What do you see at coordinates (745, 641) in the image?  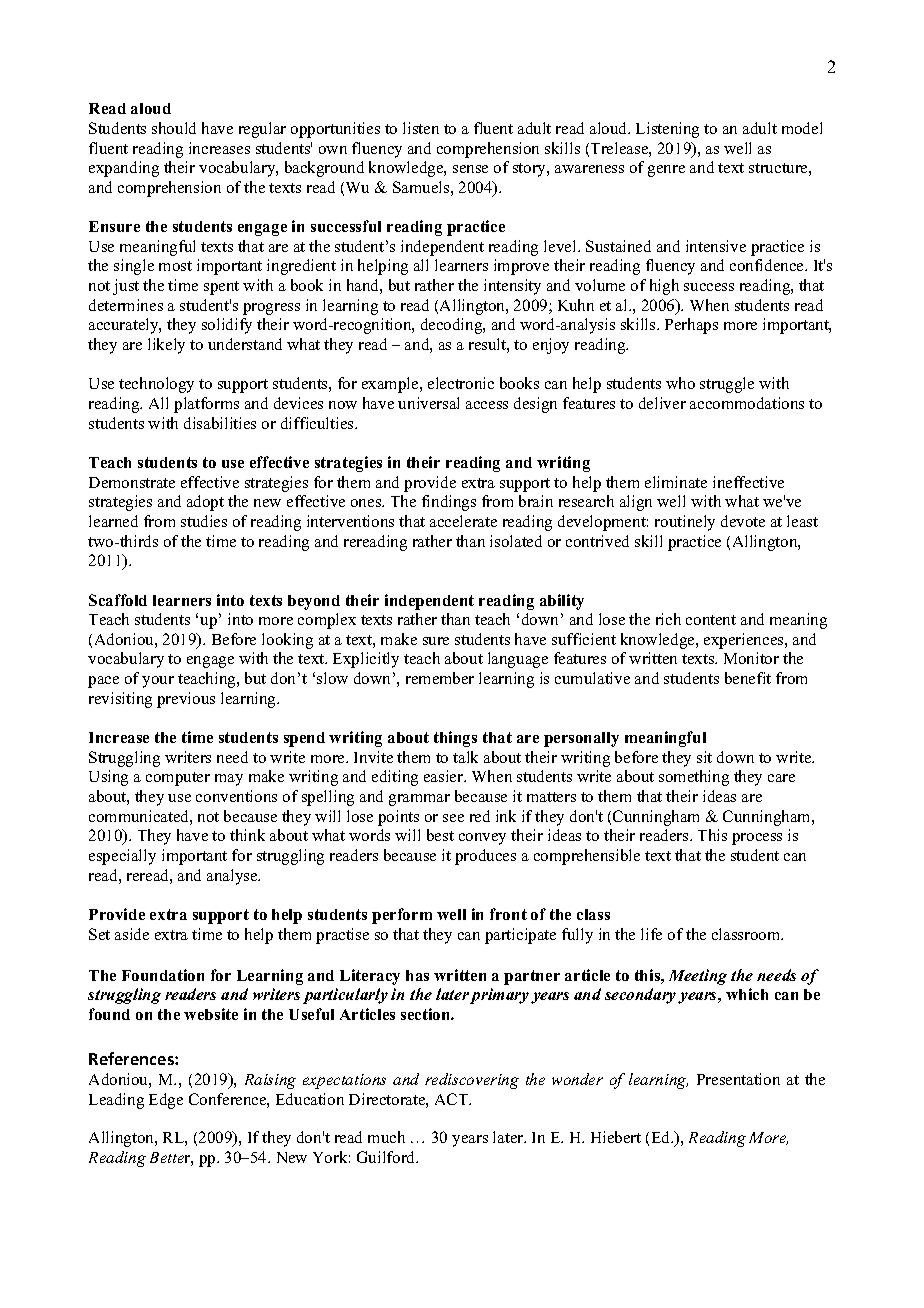 I see `experiences` at bounding box center [745, 641].
